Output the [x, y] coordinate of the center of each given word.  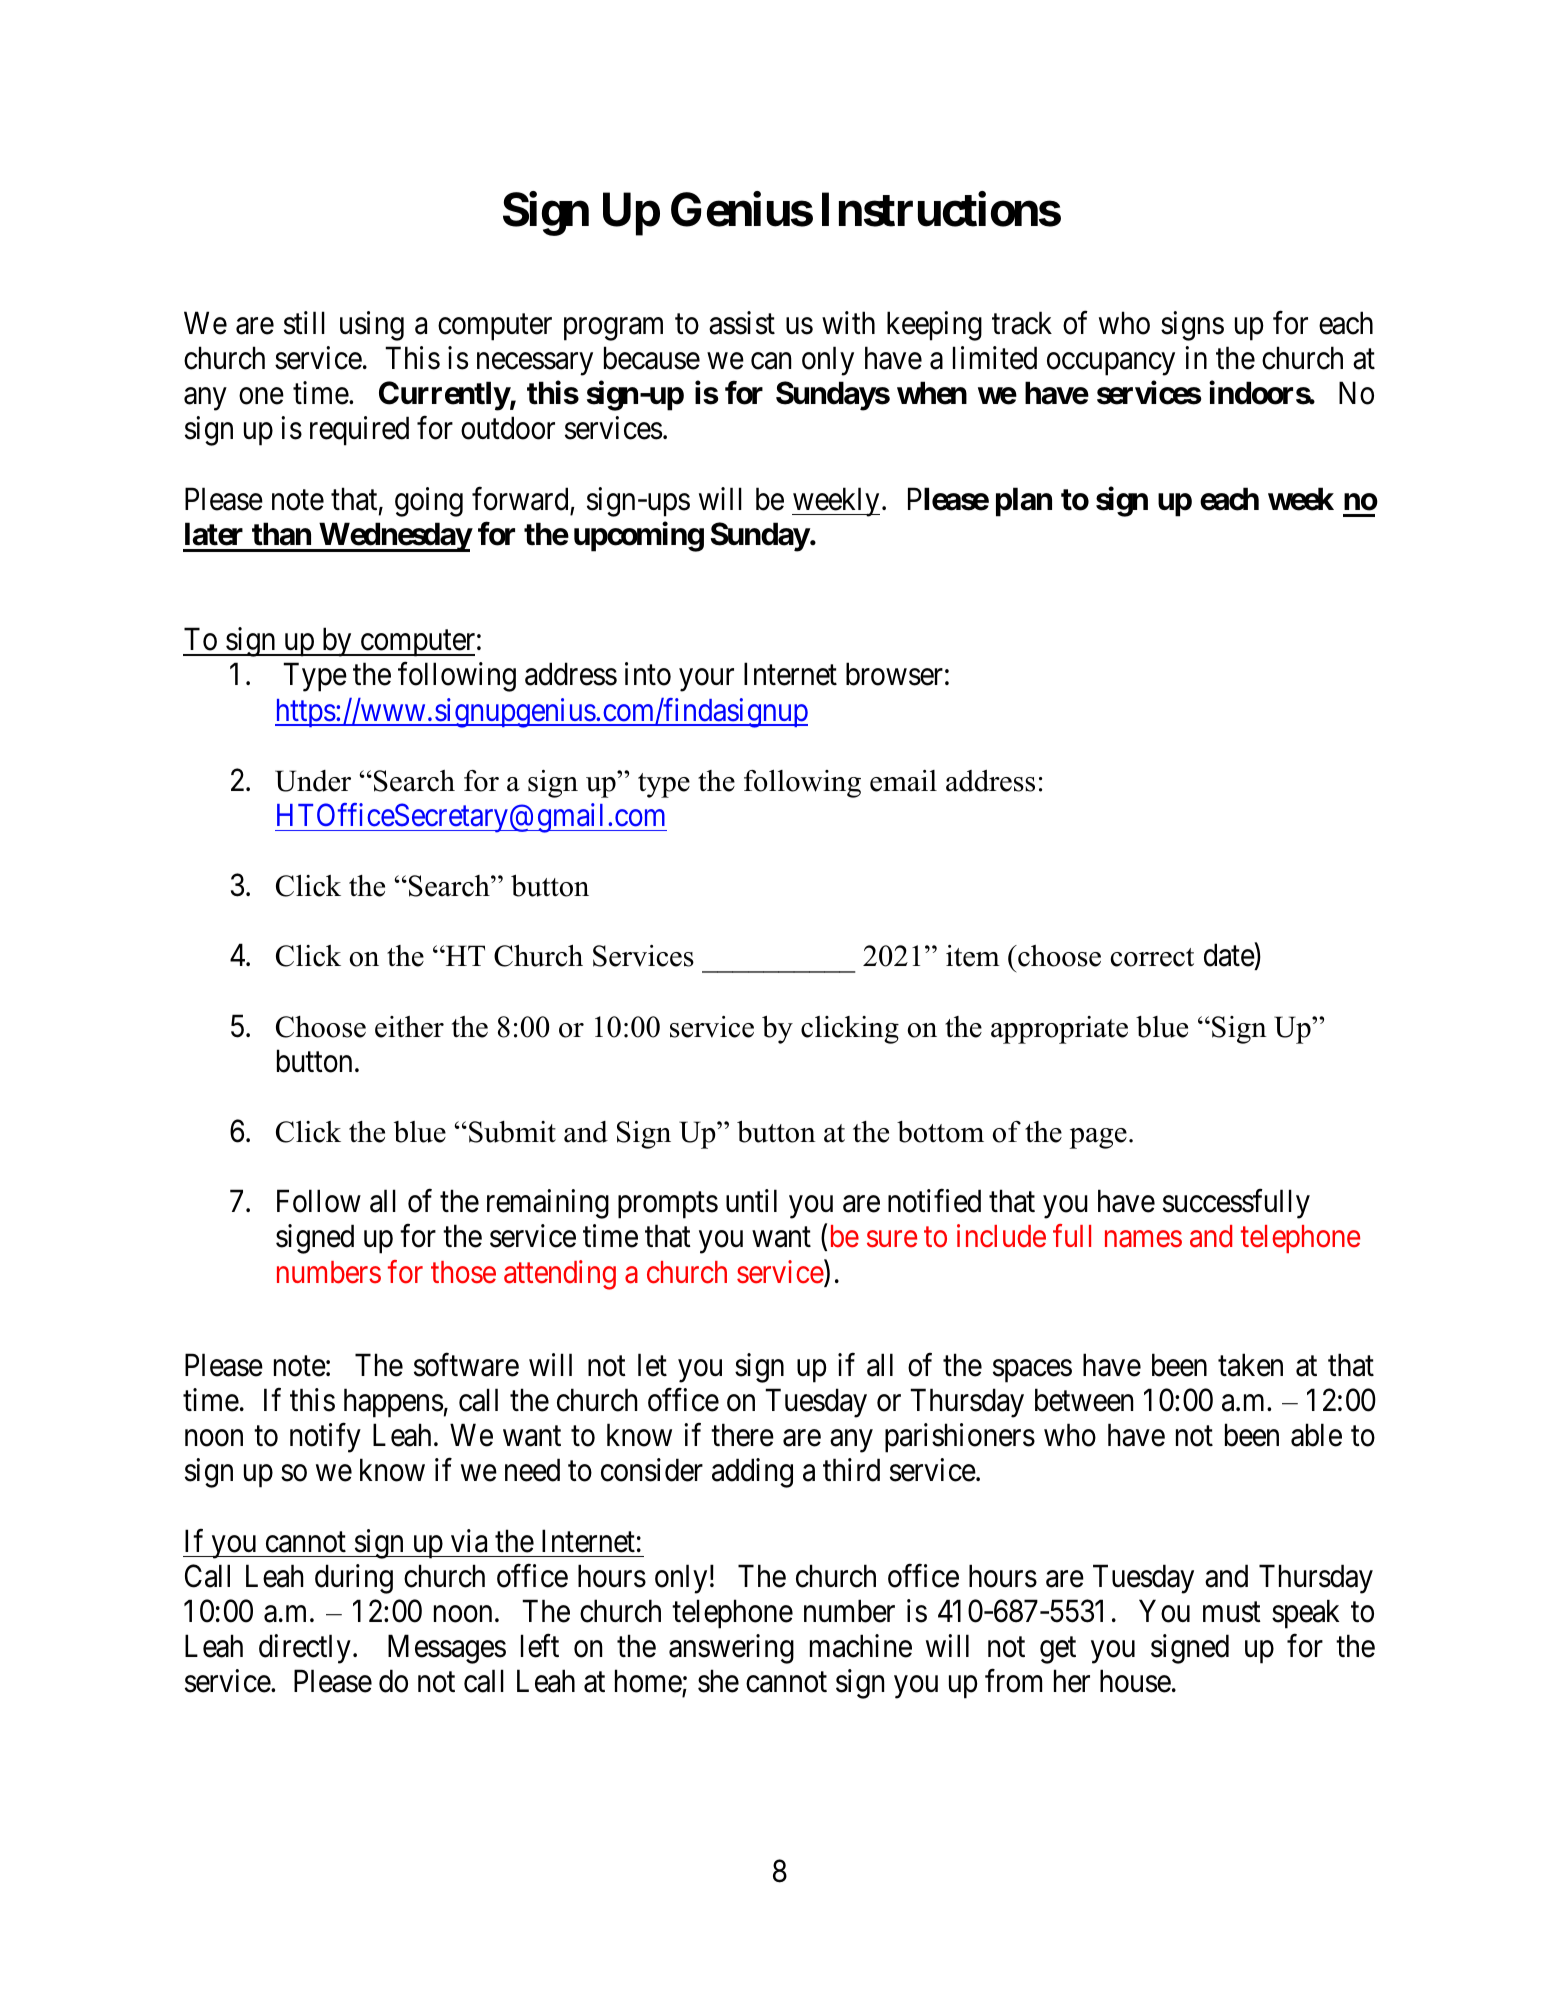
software [466, 1365]
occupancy [1111, 364]
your [706, 680]
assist [742, 323]
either [409, 1027]
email [903, 781]
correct [1152, 957]
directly [305, 1649]
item [973, 956]
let [652, 1365]
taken [1250, 1365]
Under [313, 781]
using [372, 326]
